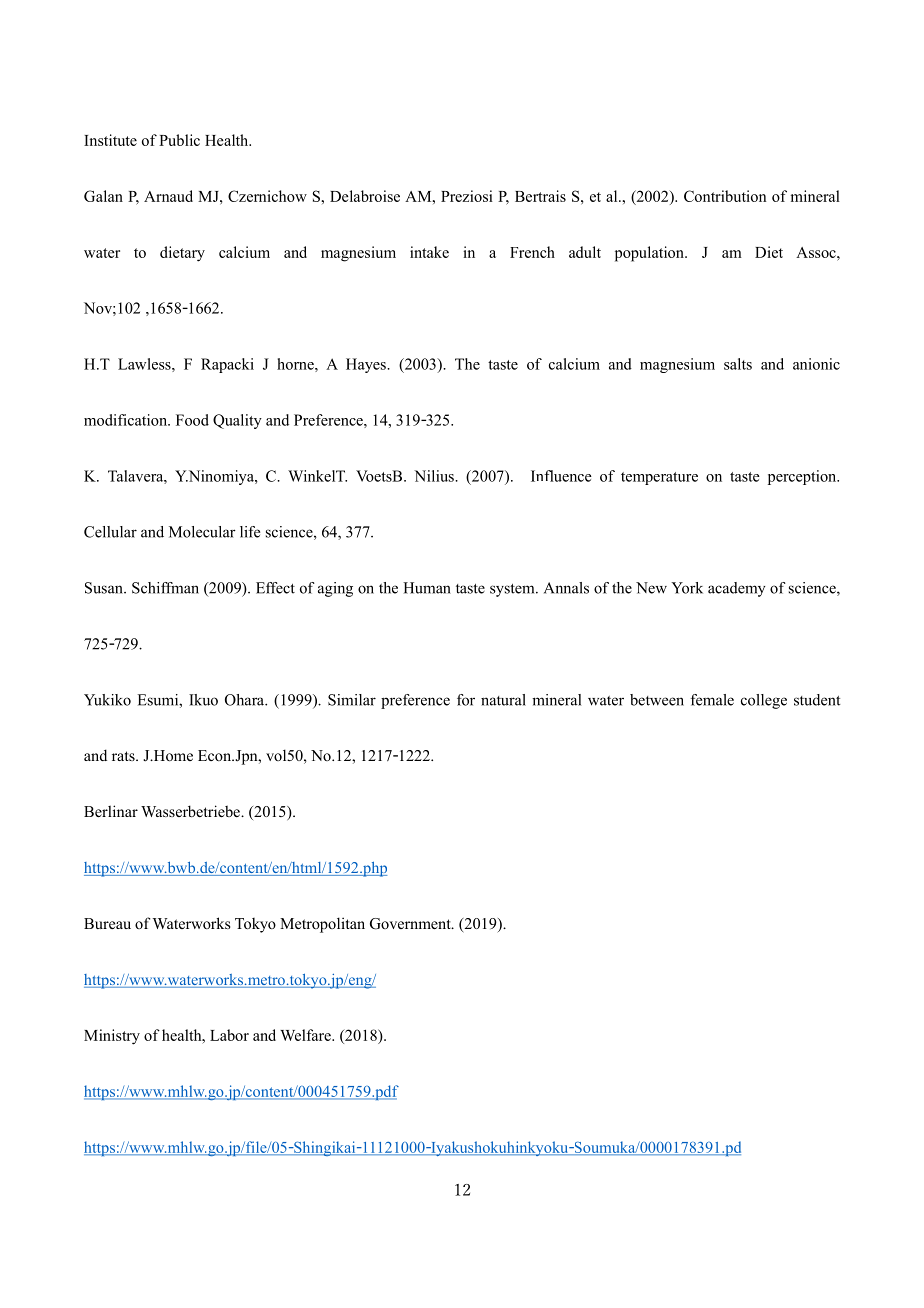 This document has height=1308, width=924. I want to click on rats, so click(124, 756).
